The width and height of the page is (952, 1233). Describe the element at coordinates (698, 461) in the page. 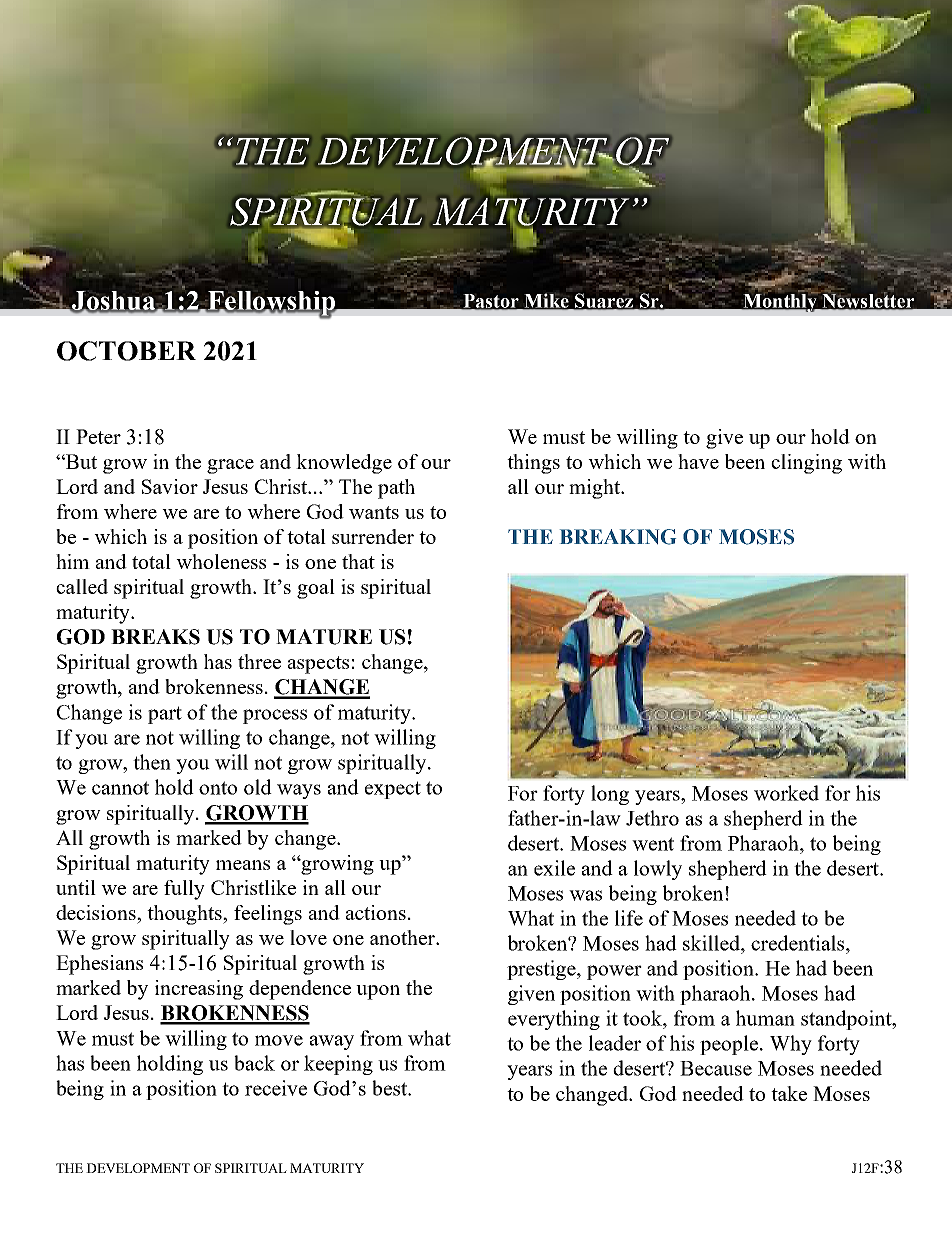

I see `have` at that location.
